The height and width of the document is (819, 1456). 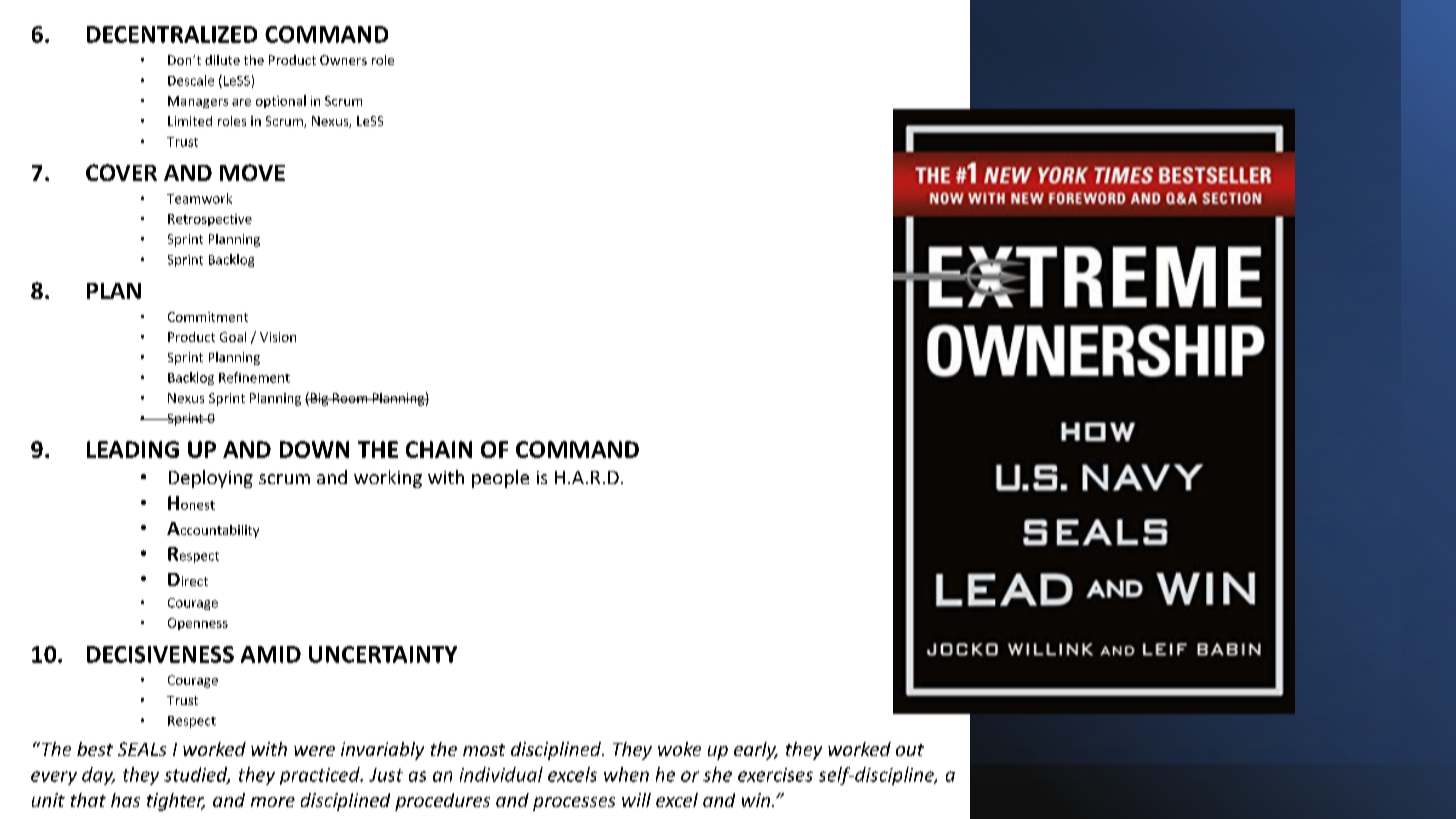 I want to click on has, so click(x=125, y=800).
